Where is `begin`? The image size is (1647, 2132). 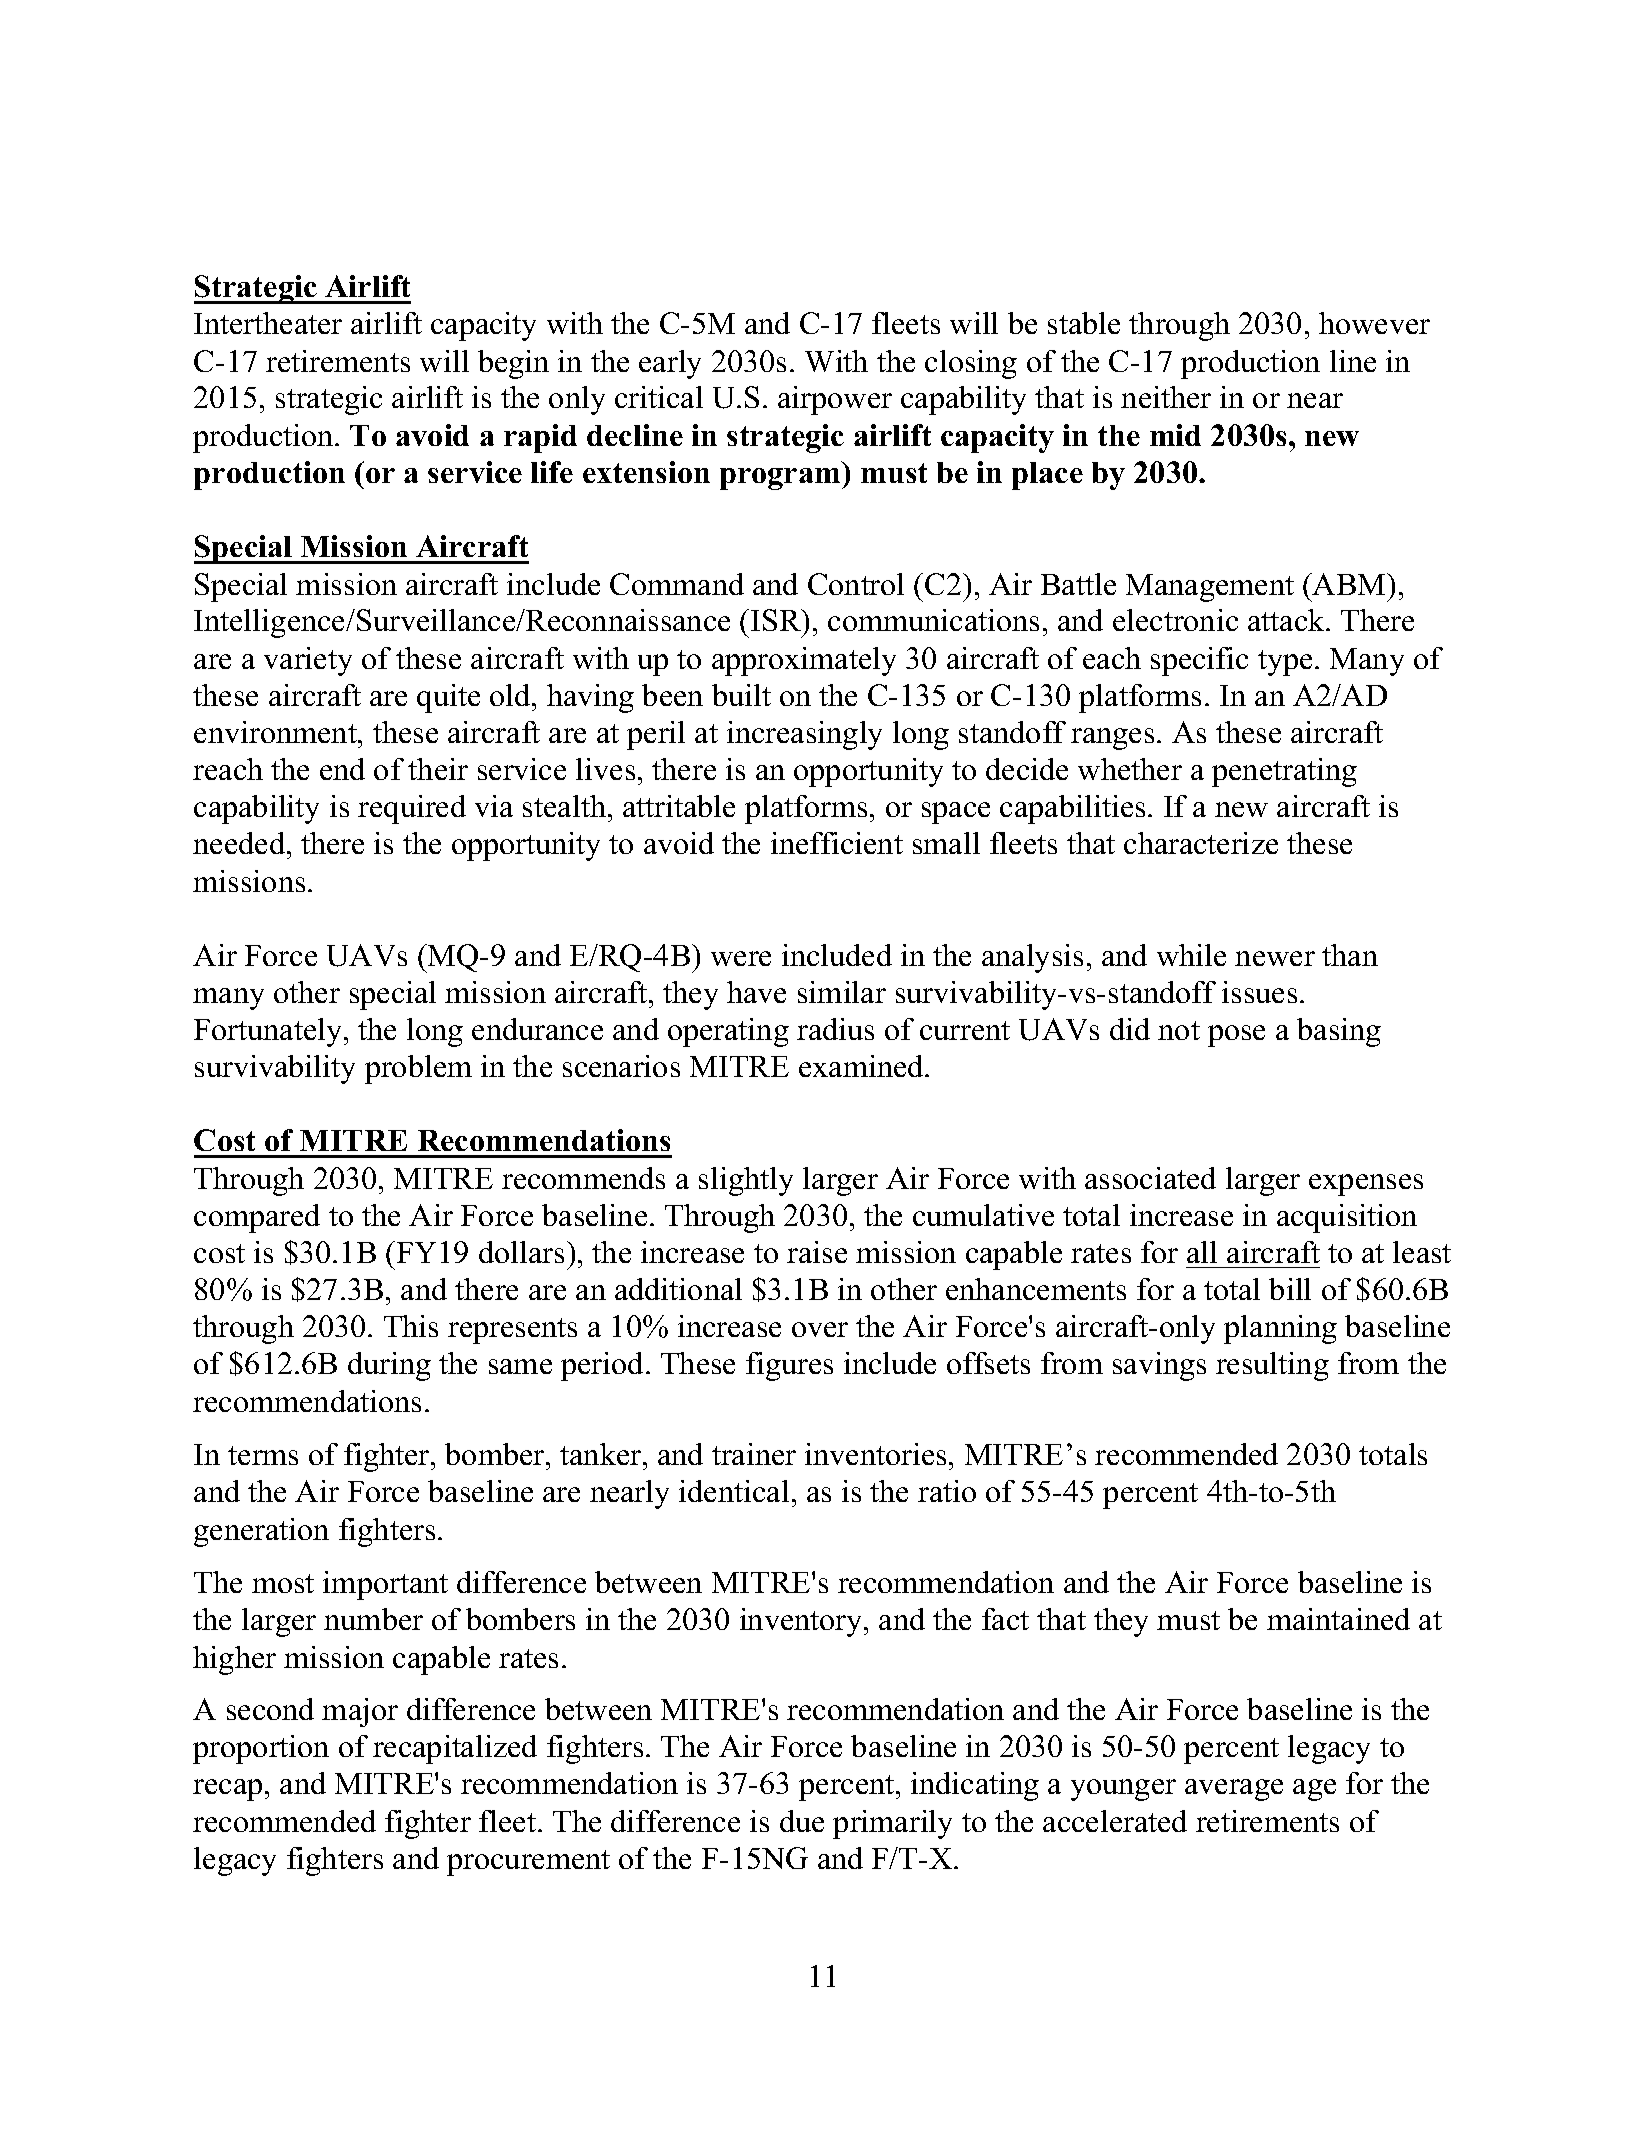 begin is located at coordinates (513, 364).
